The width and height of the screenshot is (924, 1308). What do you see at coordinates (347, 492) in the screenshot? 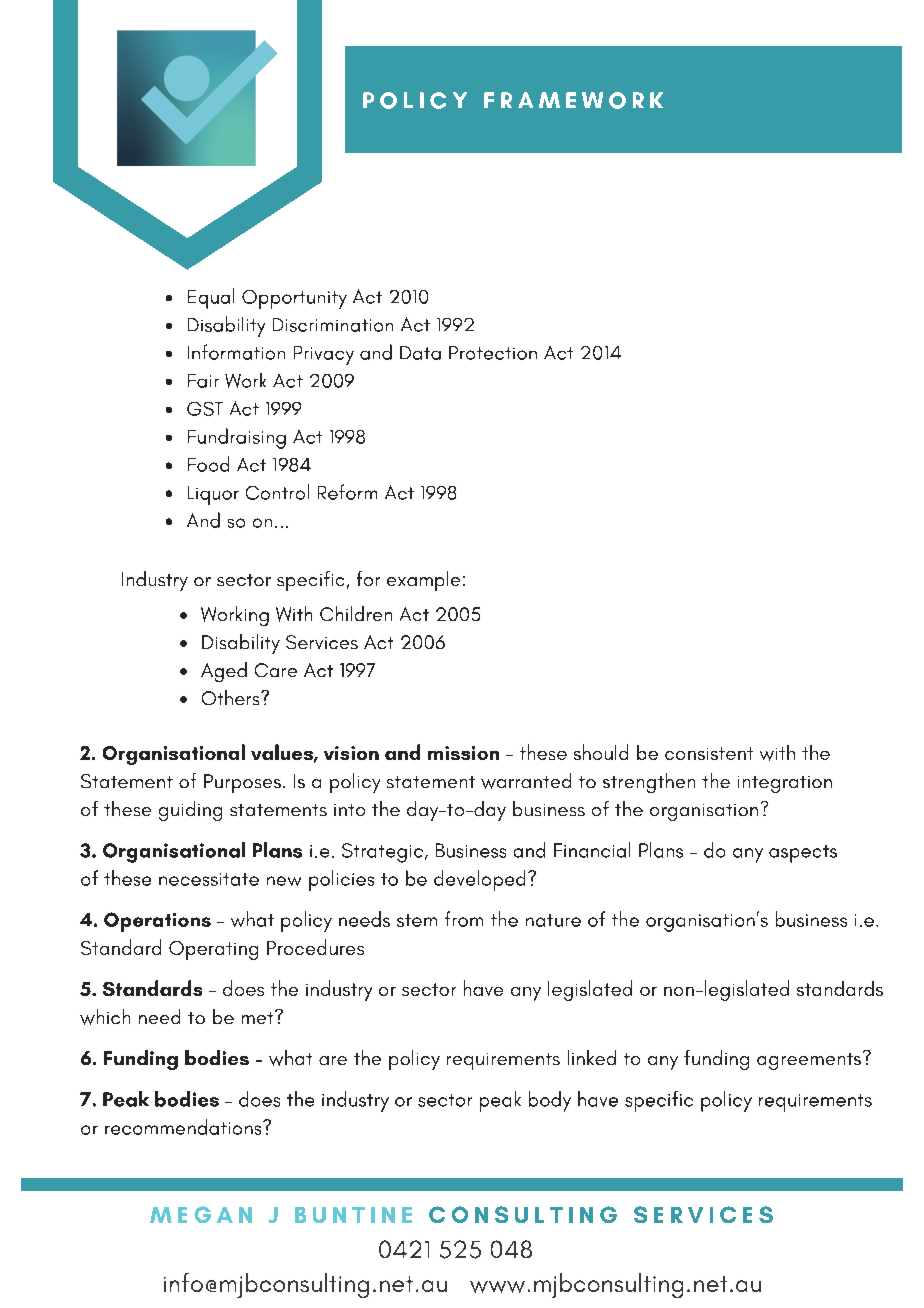
I see `Reform` at bounding box center [347, 492].
